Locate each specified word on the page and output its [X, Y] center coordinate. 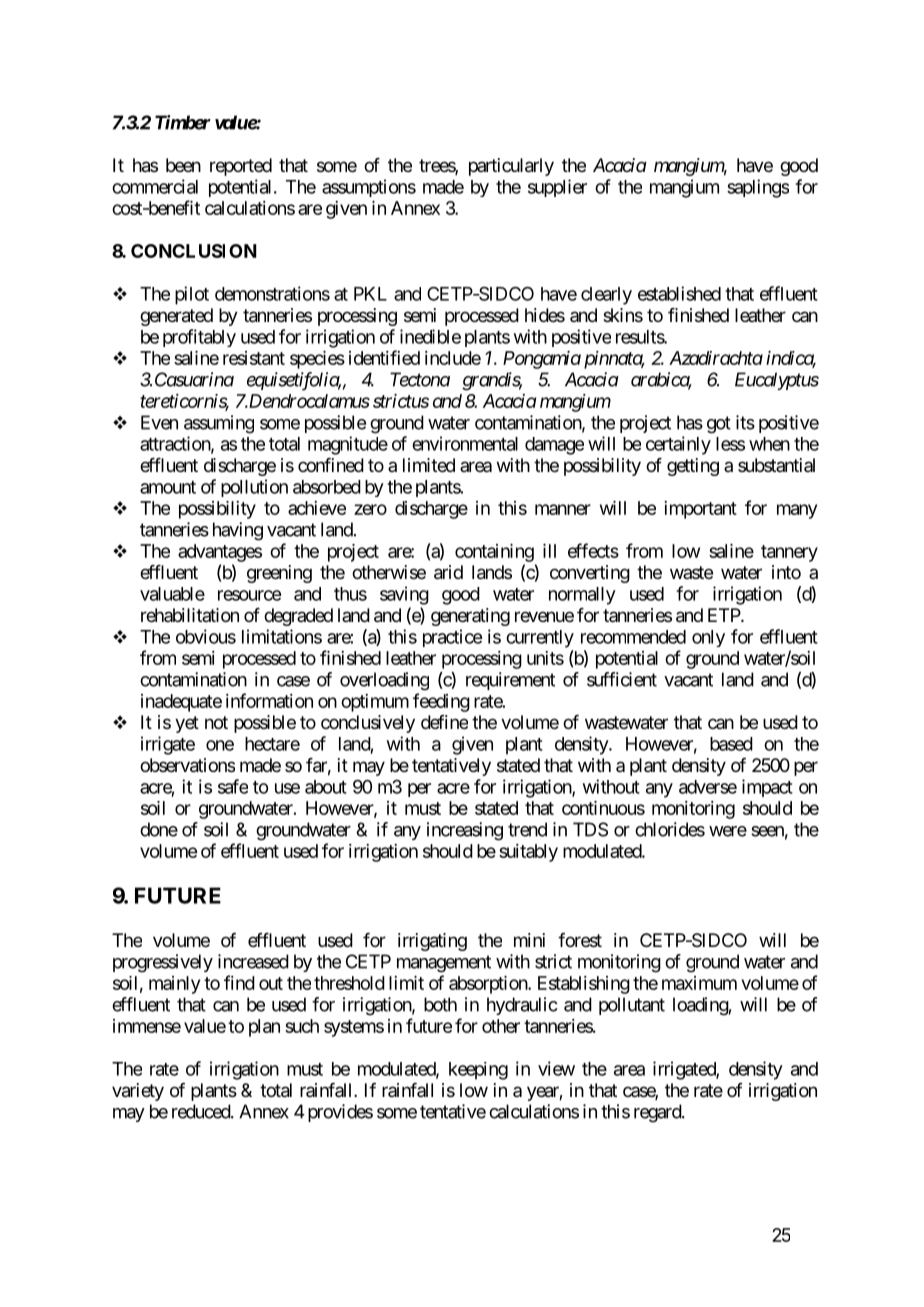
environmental [465, 443]
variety [138, 1092]
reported [241, 167]
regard [658, 1113]
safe [233, 786]
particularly [511, 167]
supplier [557, 188]
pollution [254, 488]
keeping [478, 1071]
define [444, 722]
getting [693, 467]
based [731, 744]
